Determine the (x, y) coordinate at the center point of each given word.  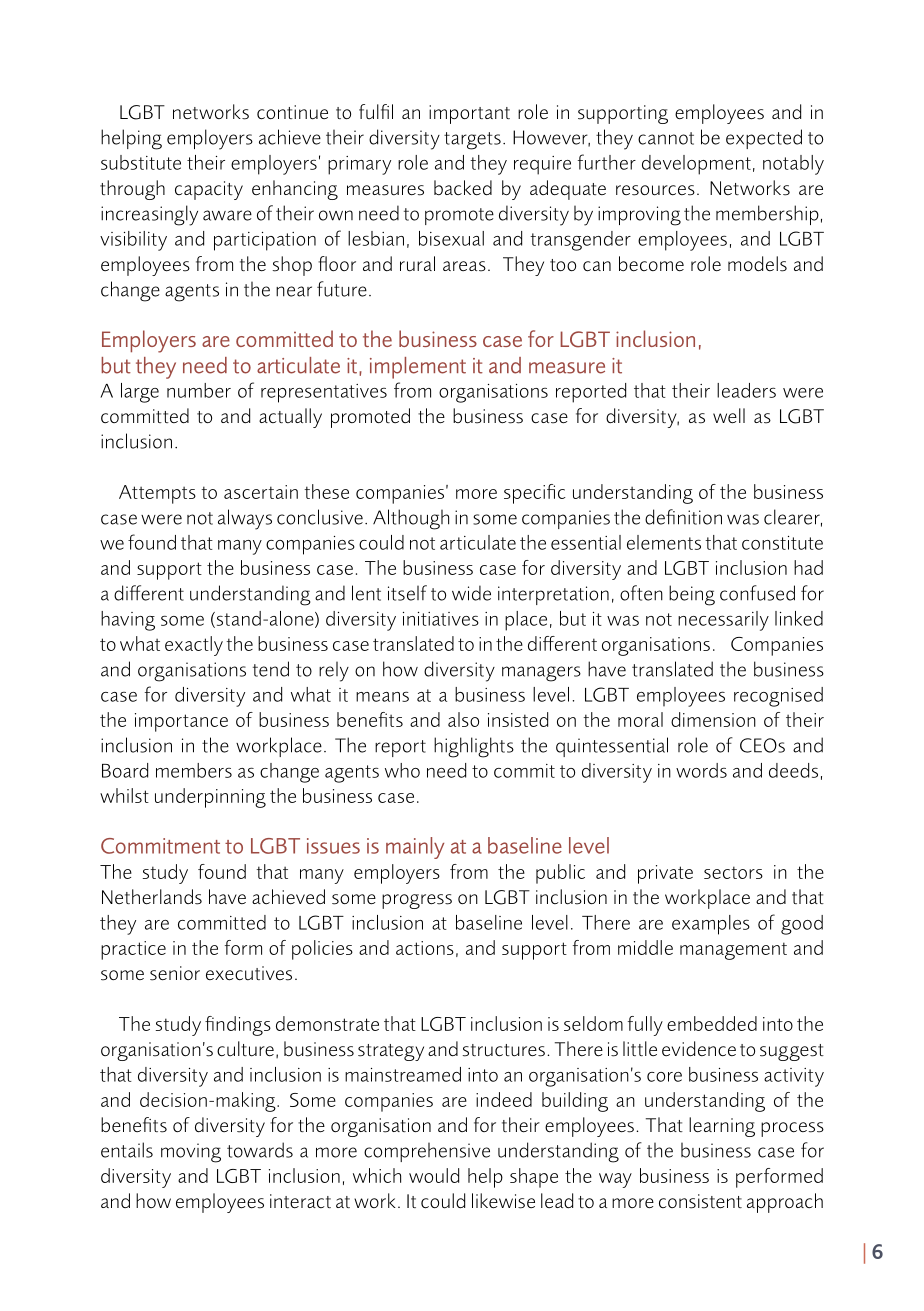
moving (191, 1153)
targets (472, 141)
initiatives (441, 619)
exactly (194, 646)
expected (764, 139)
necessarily (723, 621)
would (434, 1175)
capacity (209, 190)
